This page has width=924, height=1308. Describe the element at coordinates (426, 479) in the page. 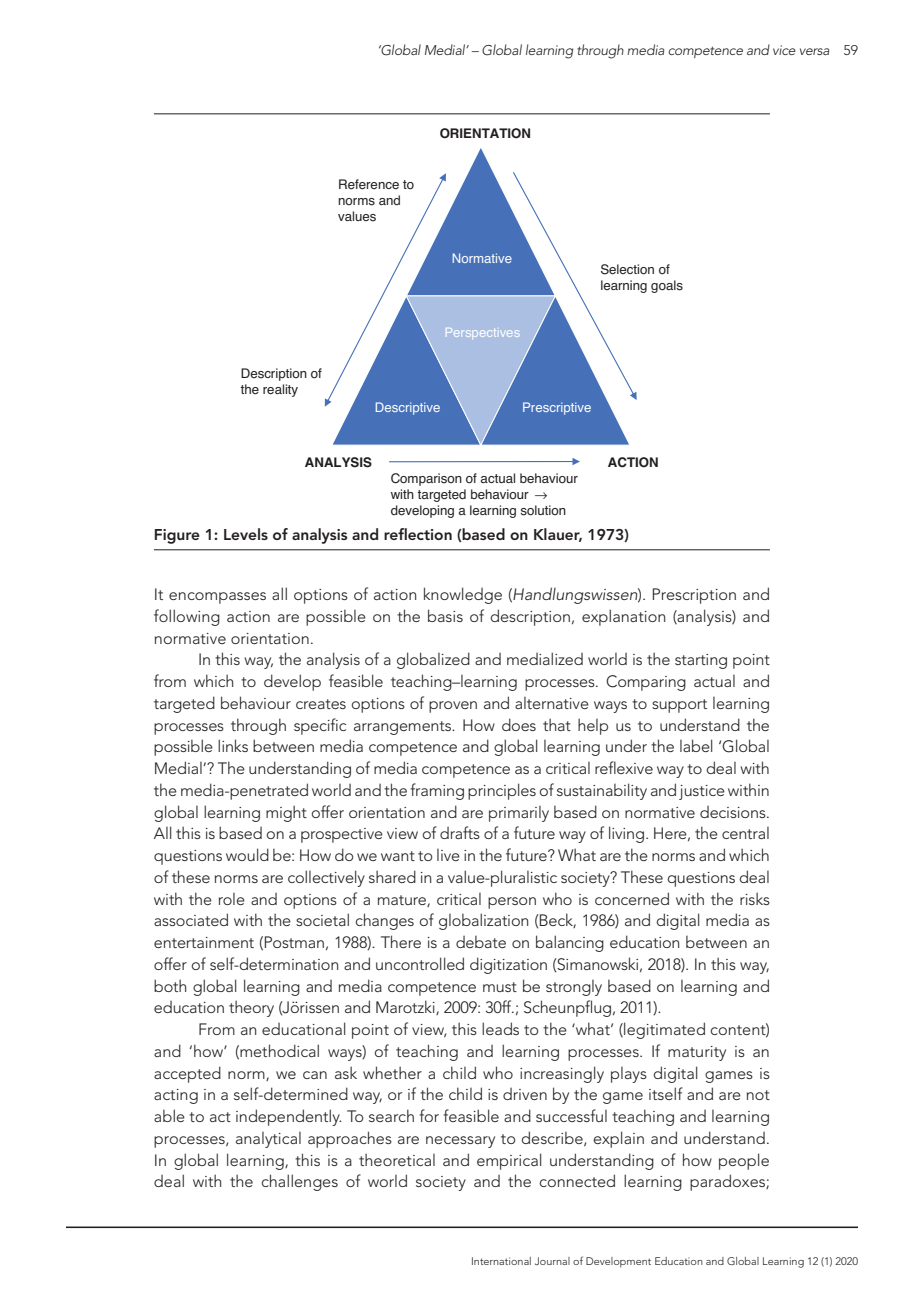

I see `Comparison` at that location.
